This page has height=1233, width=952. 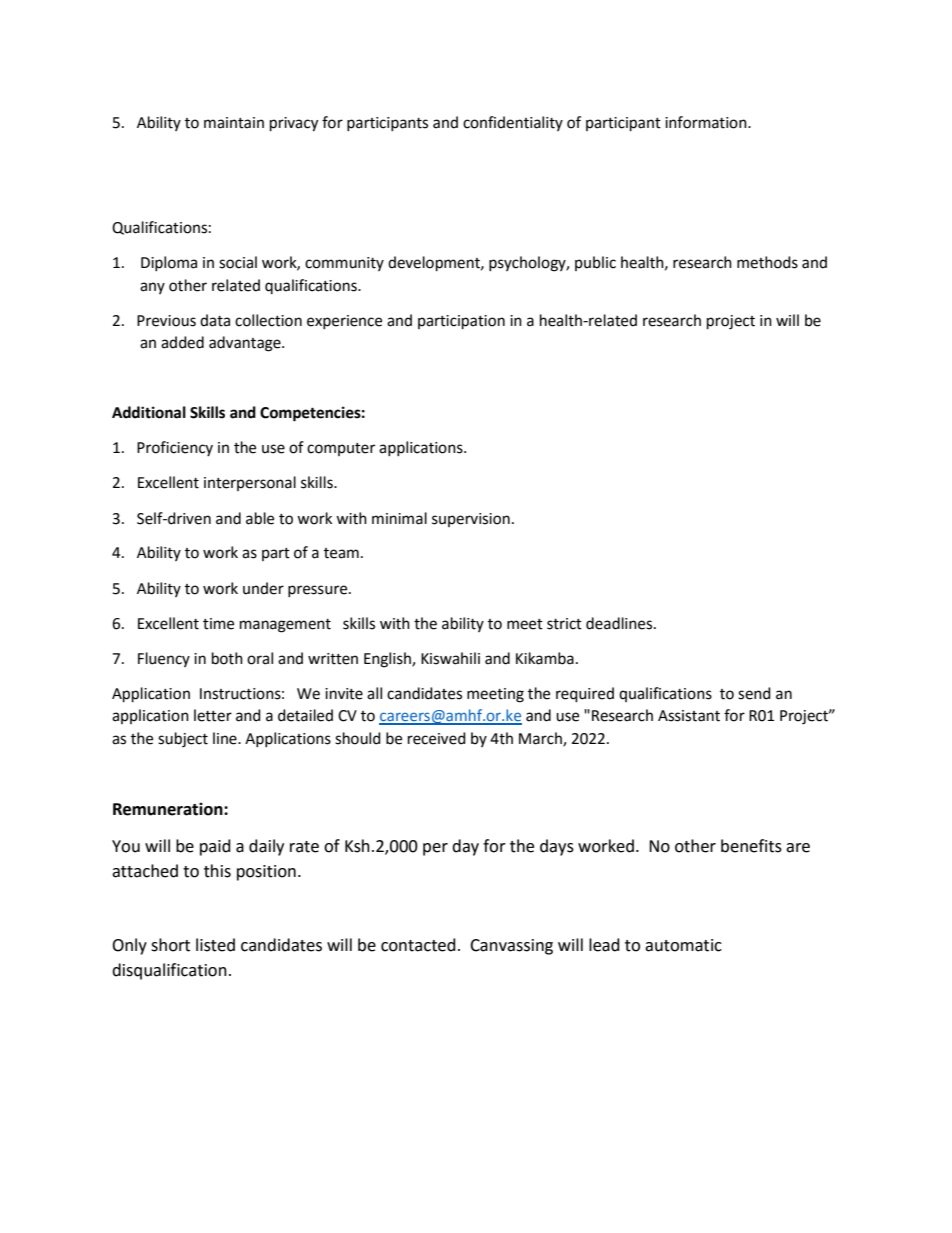 I want to click on methods, so click(x=767, y=262).
